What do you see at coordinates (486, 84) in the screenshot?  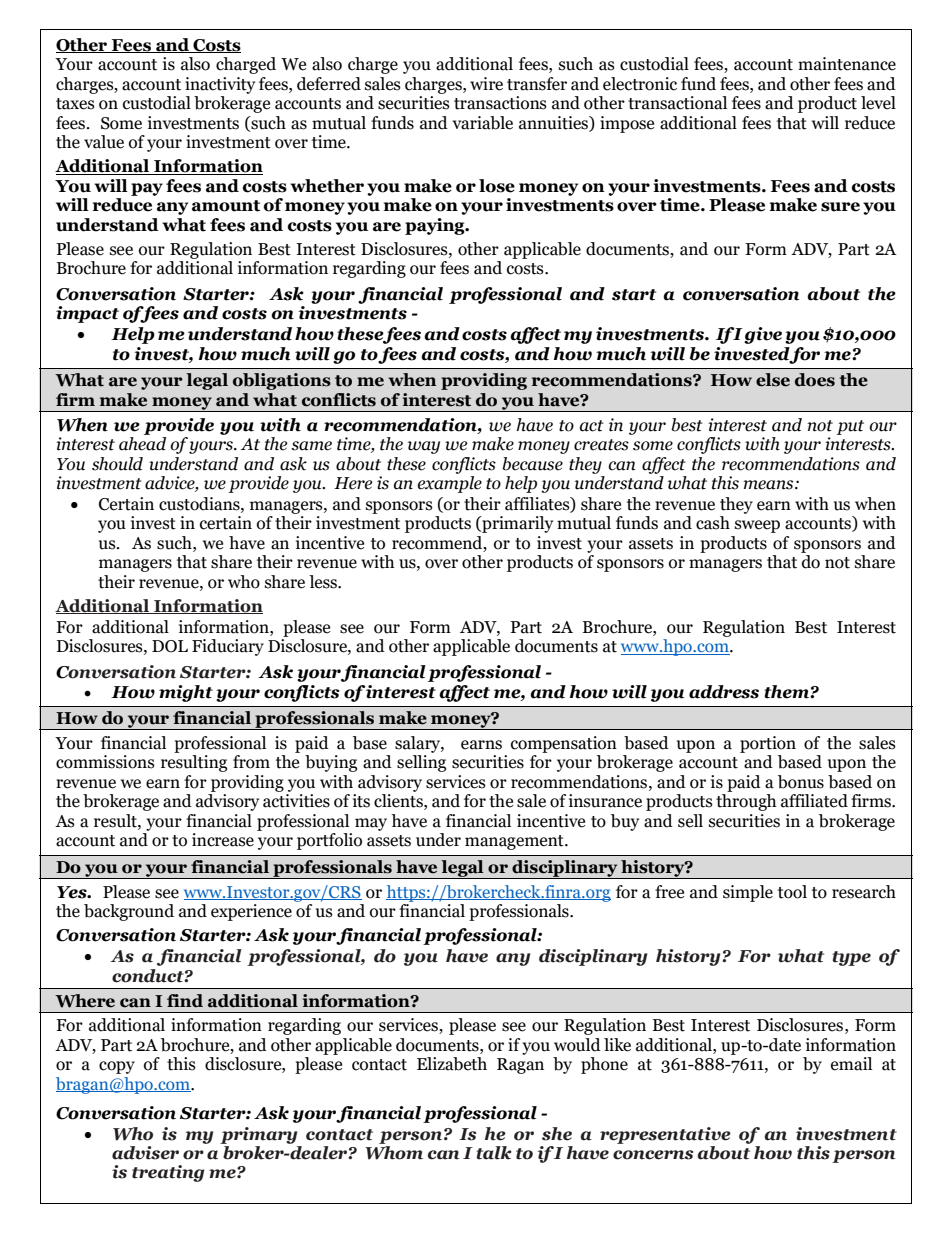 I see `wire` at bounding box center [486, 84].
